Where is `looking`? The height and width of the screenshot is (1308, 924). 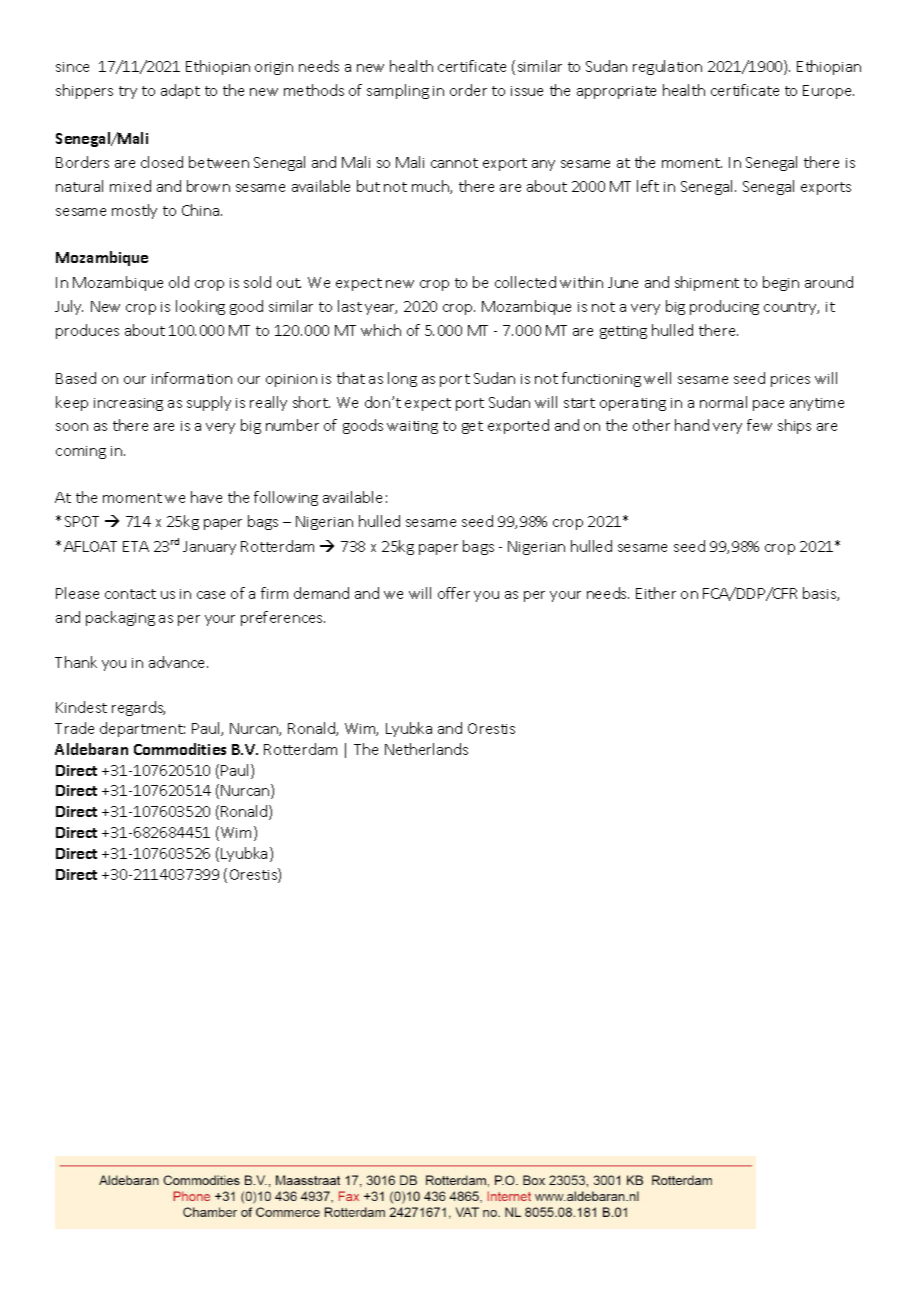 looking is located at coordinates (200, 307).
